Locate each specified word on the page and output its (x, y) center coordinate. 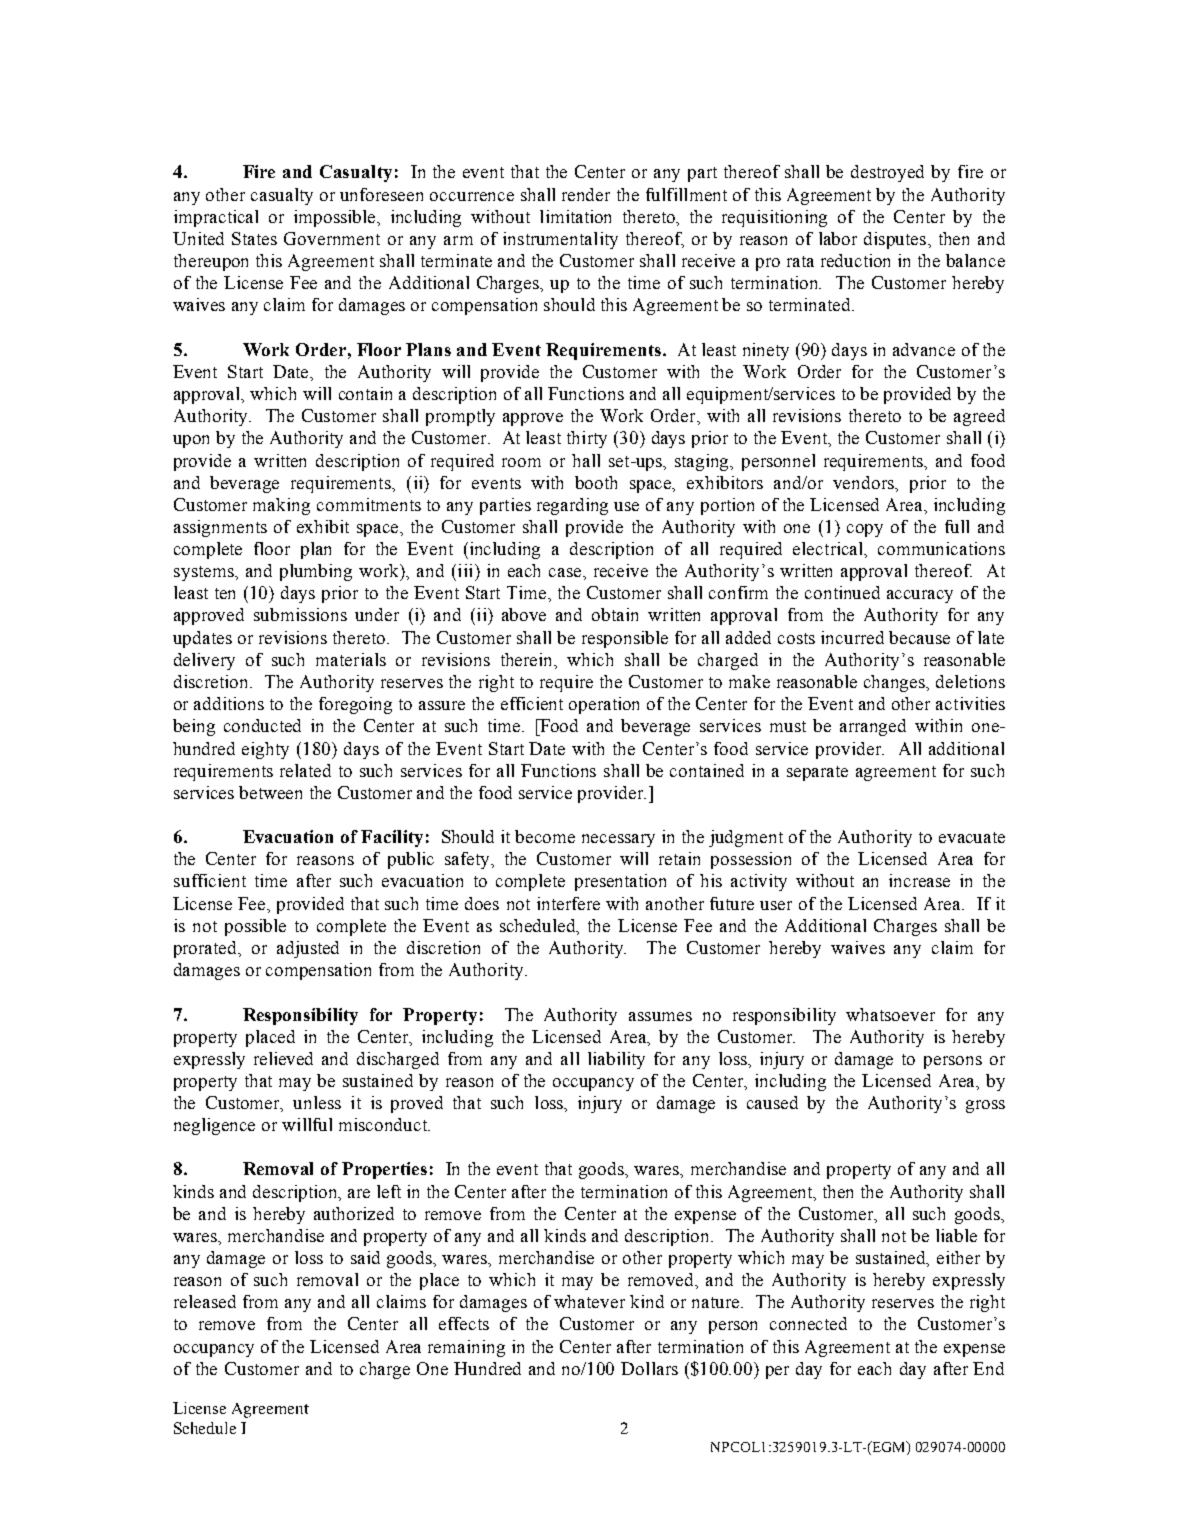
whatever (589, 1301)
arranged (873, 727)
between (270, 792)
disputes (896, 240)
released (205, 1301)
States (254, 238)
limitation (575, 216)
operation (604, 705)
